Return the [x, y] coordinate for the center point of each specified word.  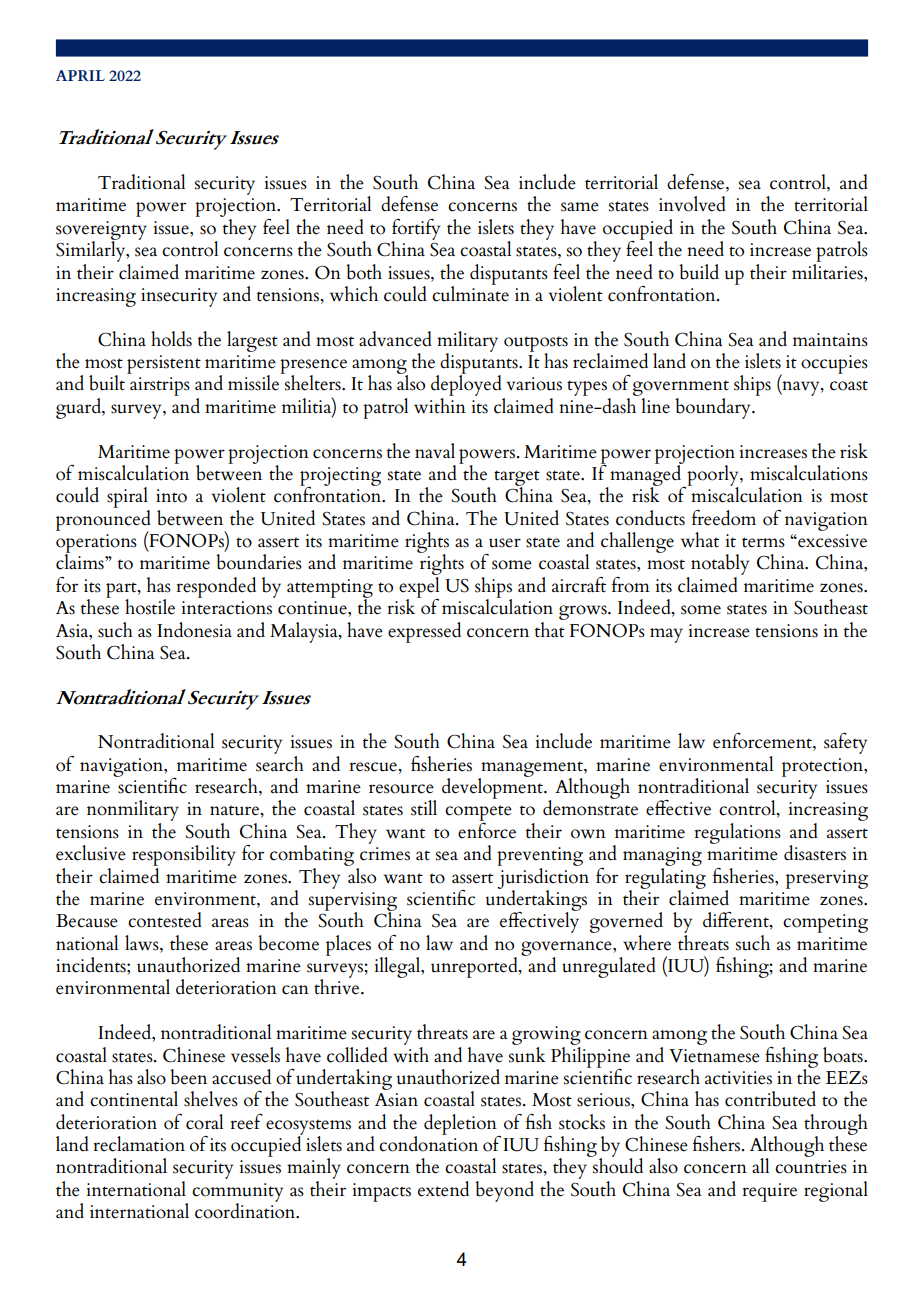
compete [478, 814]
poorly [713, 476]
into [171, 496]
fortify [416, 230]
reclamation [139, 1144]
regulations [737, 833]
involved [692, 204]
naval [435, 451]
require [769, 1192]
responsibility [184, 857]
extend [443, 1189]
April [80, 75]
